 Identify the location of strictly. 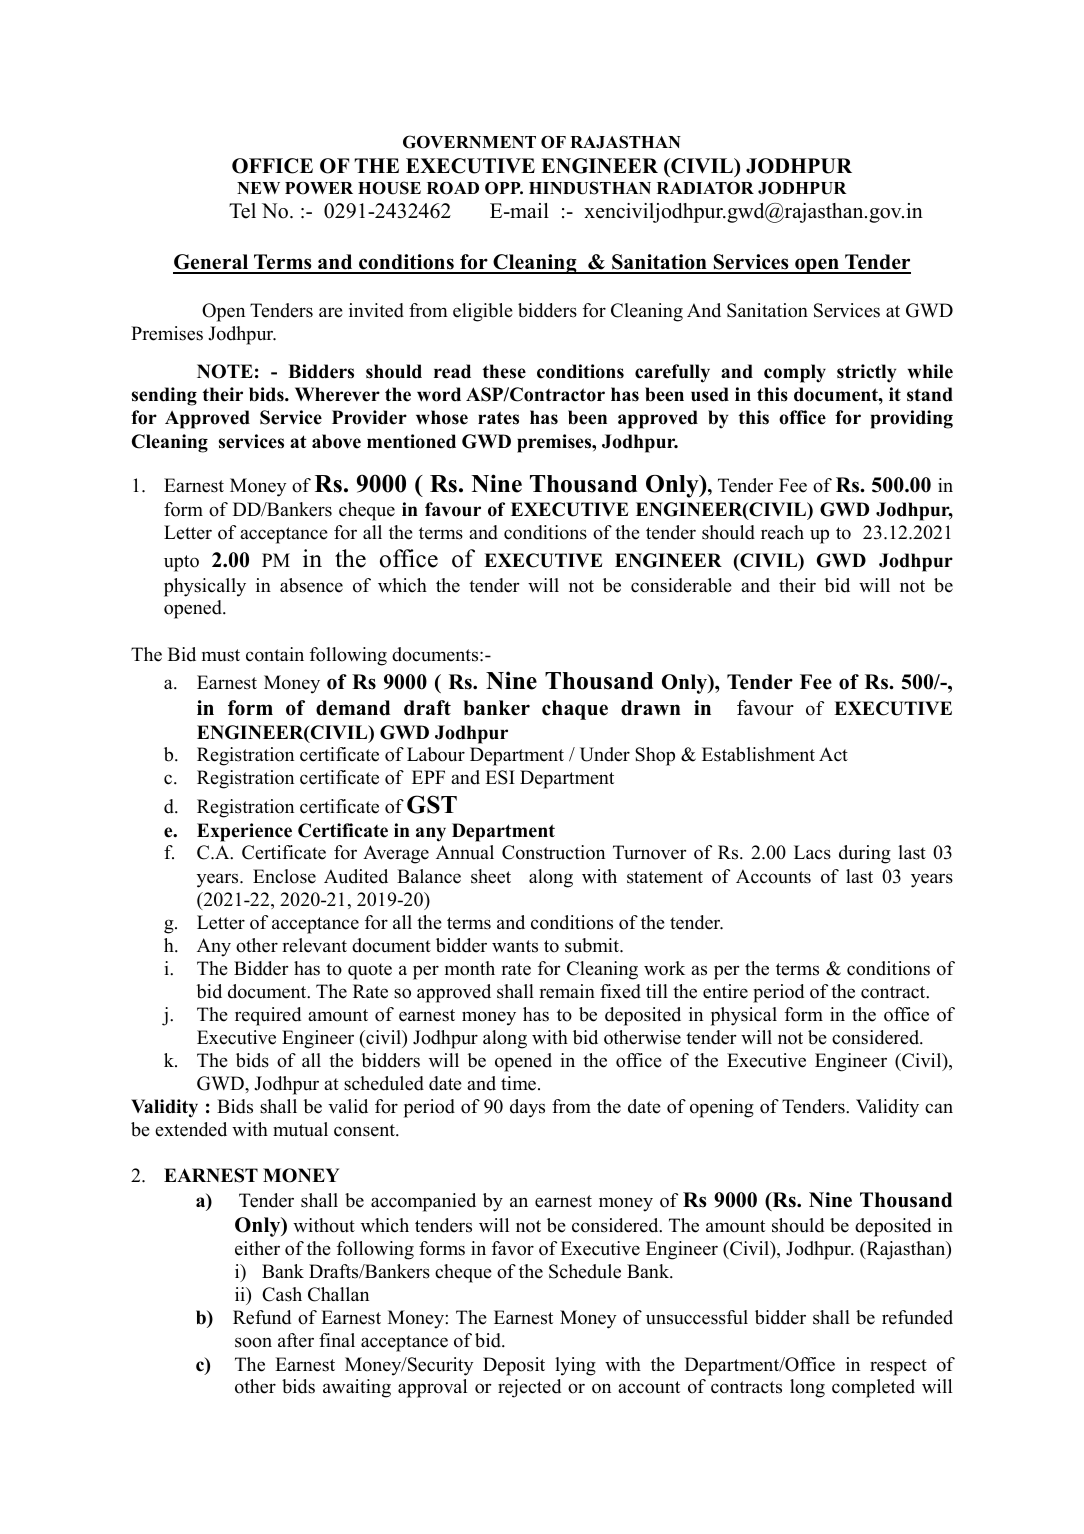
(867, 373).
